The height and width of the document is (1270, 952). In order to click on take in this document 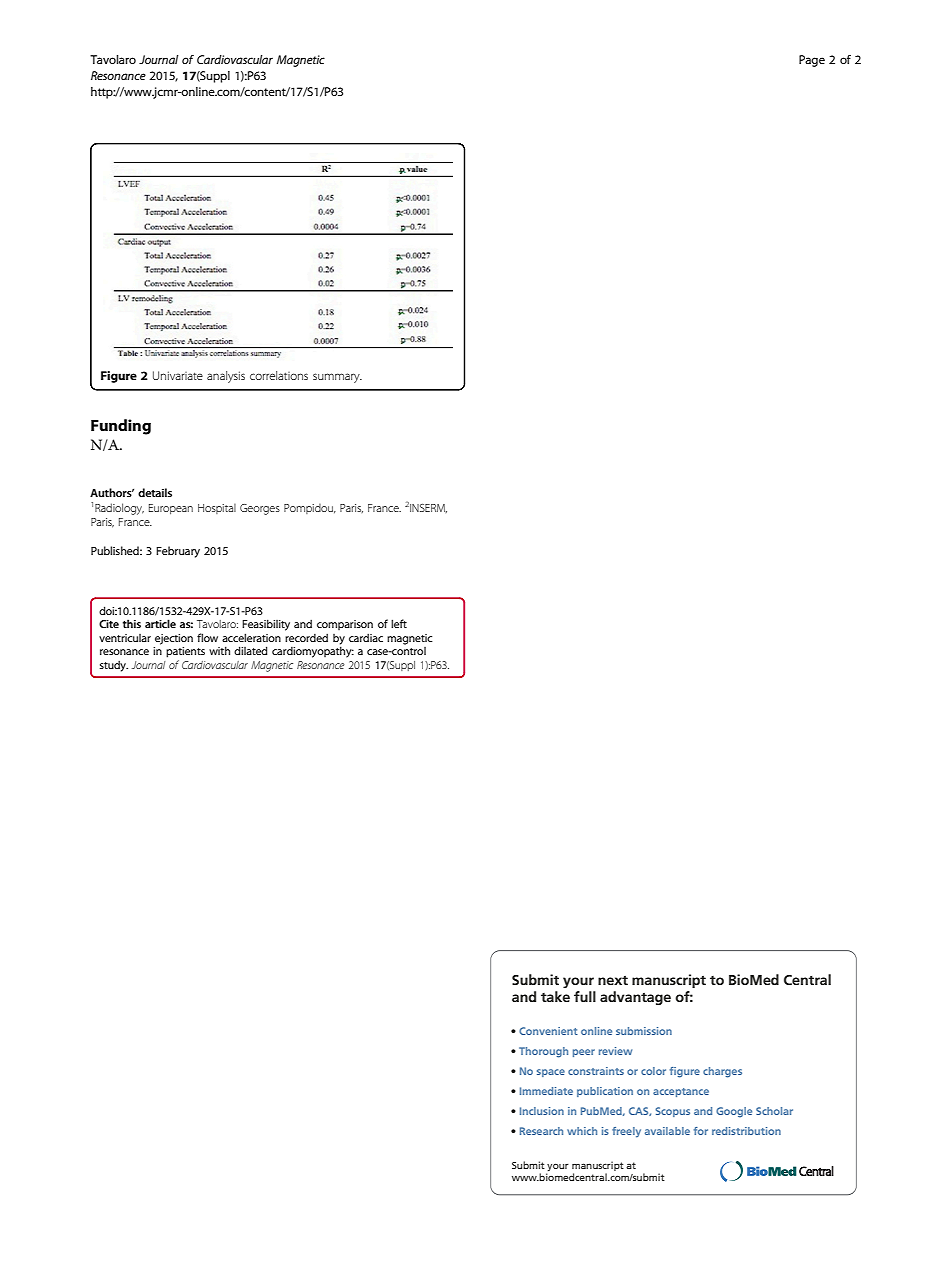, I will do `click(555, 996)`.
